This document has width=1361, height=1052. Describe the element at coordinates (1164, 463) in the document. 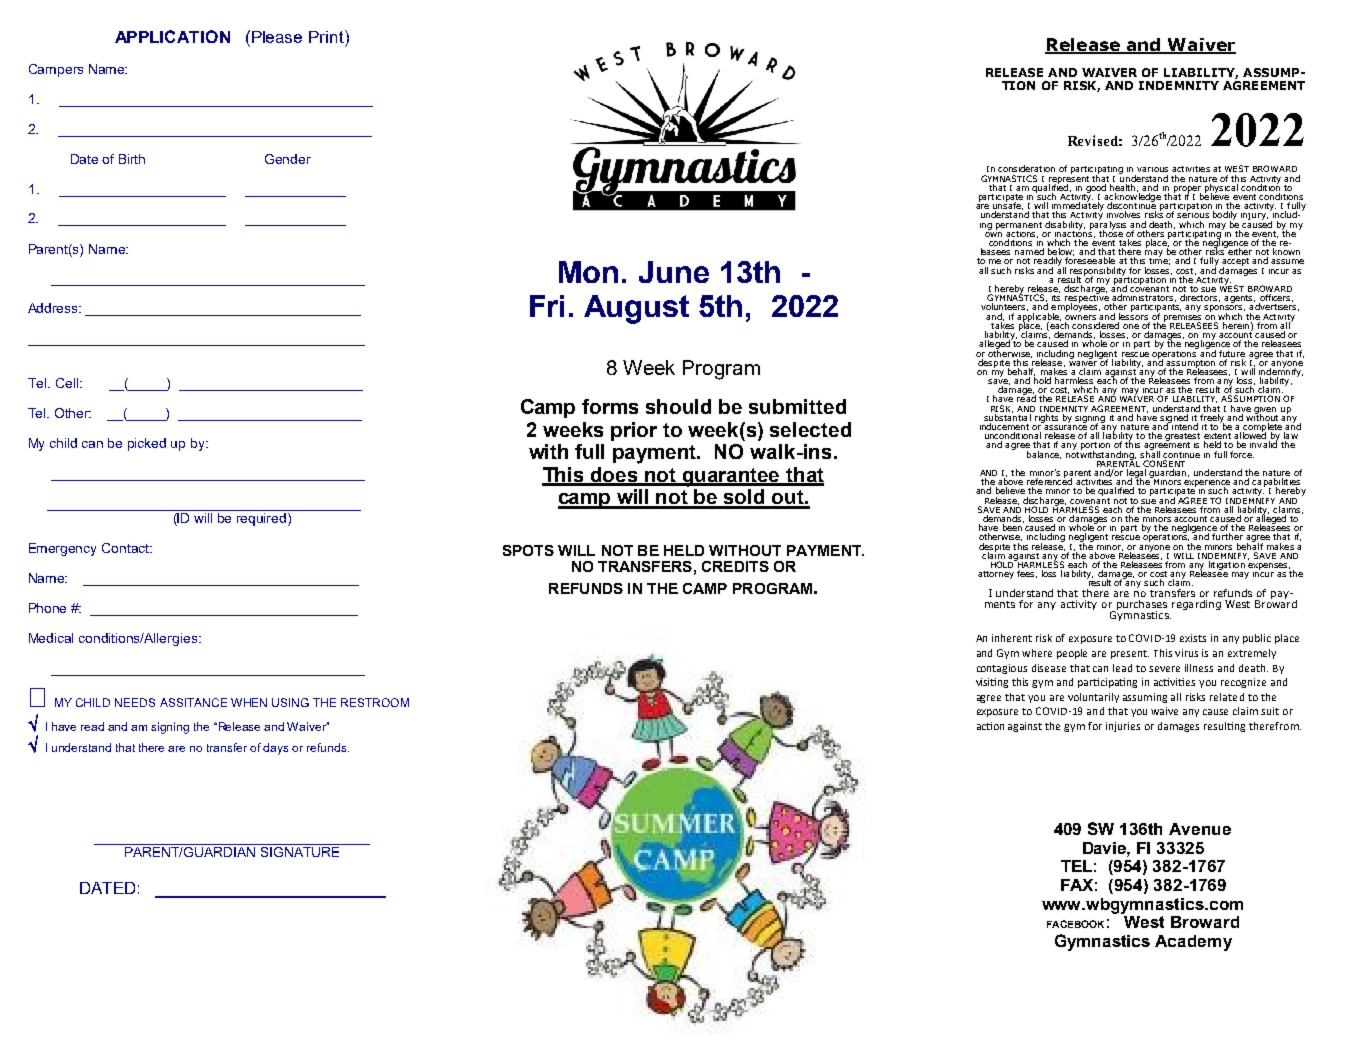

I see `CONSENT` at that location.
